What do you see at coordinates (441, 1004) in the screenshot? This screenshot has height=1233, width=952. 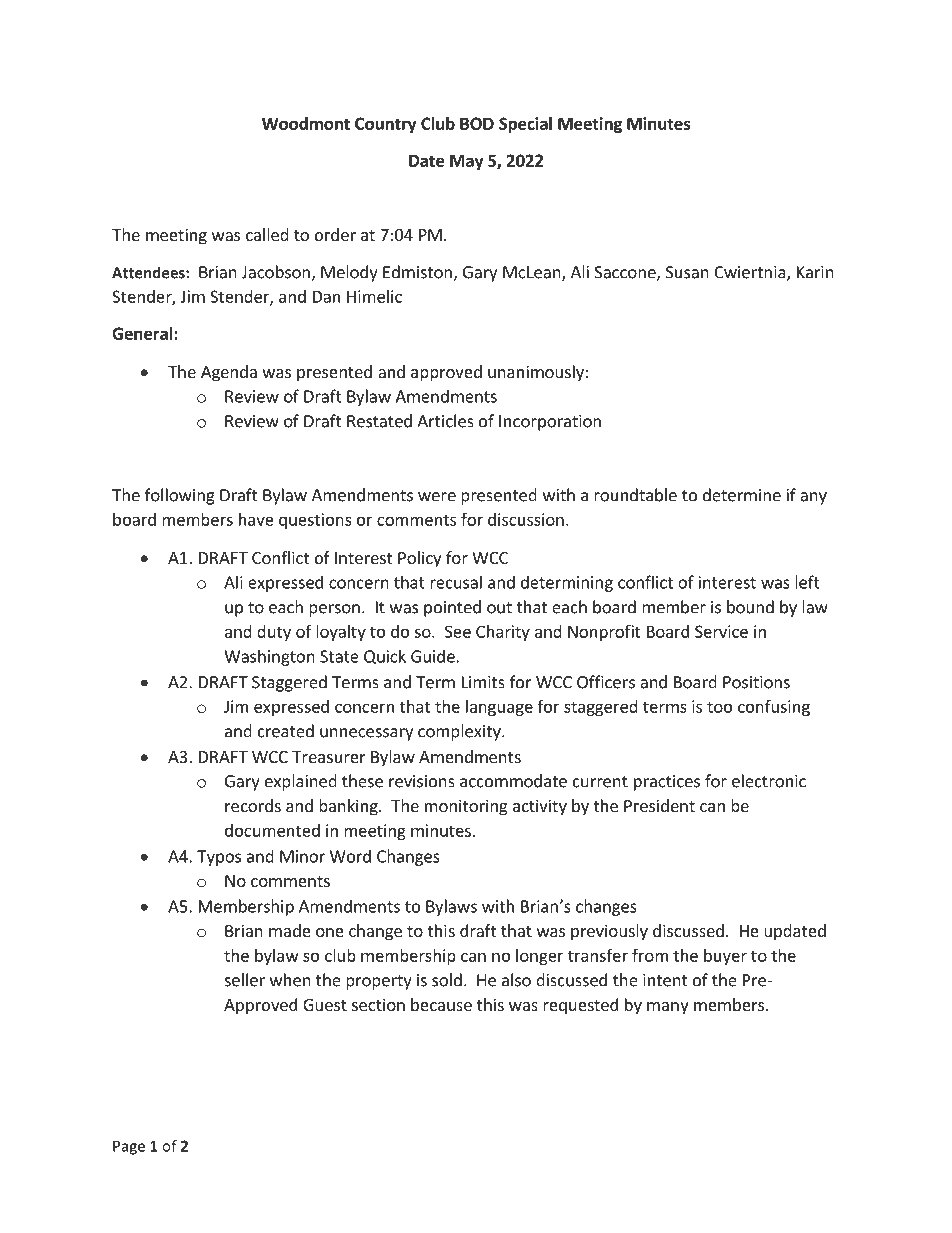 I see `because` at bounding box center [441, 1004].
